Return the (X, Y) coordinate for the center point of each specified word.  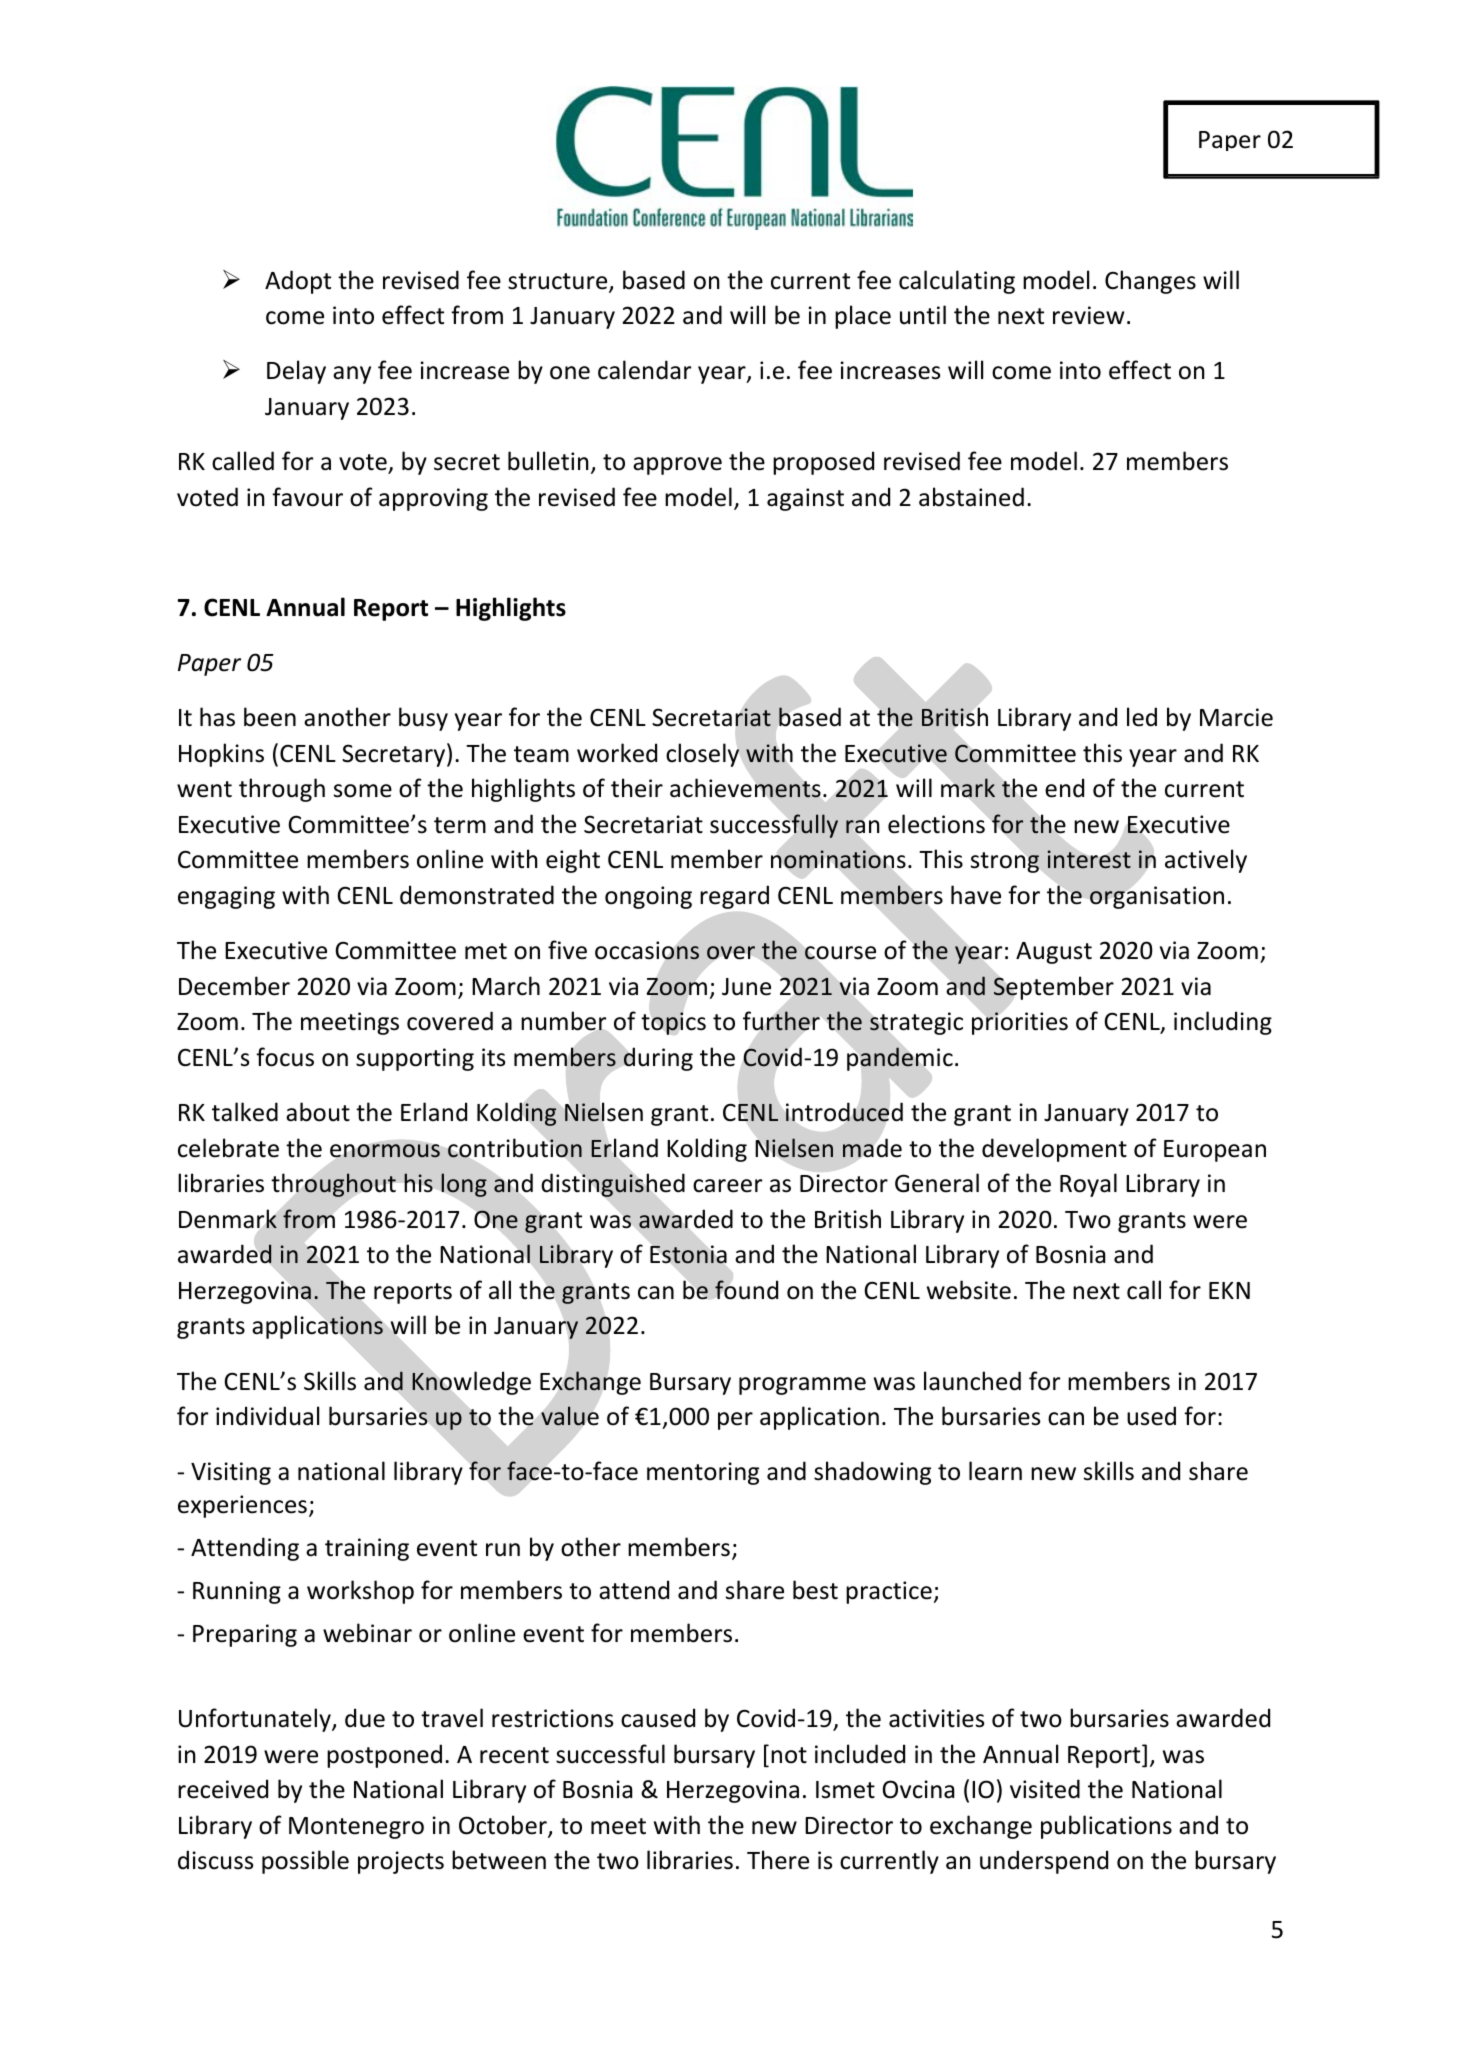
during (658, 1059)
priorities (1020, 1023)
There (778, 1860)
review (1088, 315)
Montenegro (356, 1828)
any (352, 375)
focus (285, 1057)
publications (1106, 1827)
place (863, 317)
